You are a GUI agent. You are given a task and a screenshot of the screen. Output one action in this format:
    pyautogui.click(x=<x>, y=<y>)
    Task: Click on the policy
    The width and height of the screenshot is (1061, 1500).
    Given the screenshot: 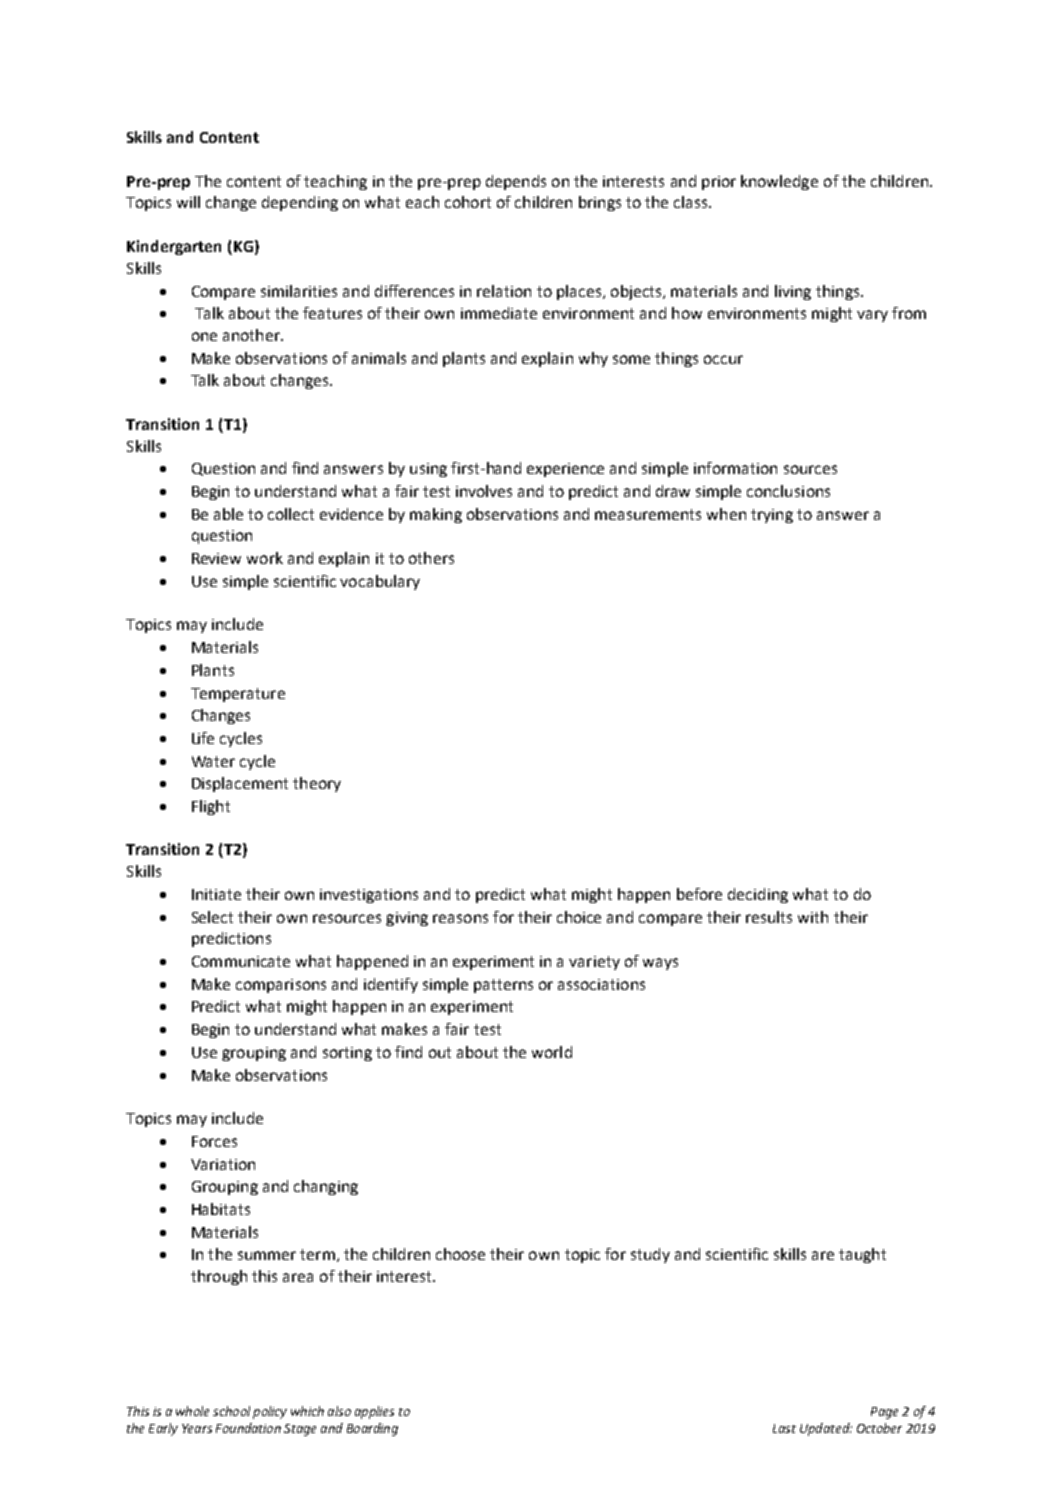 What is the action you would take?
    pyautogui.click(x=270, y=1412)
